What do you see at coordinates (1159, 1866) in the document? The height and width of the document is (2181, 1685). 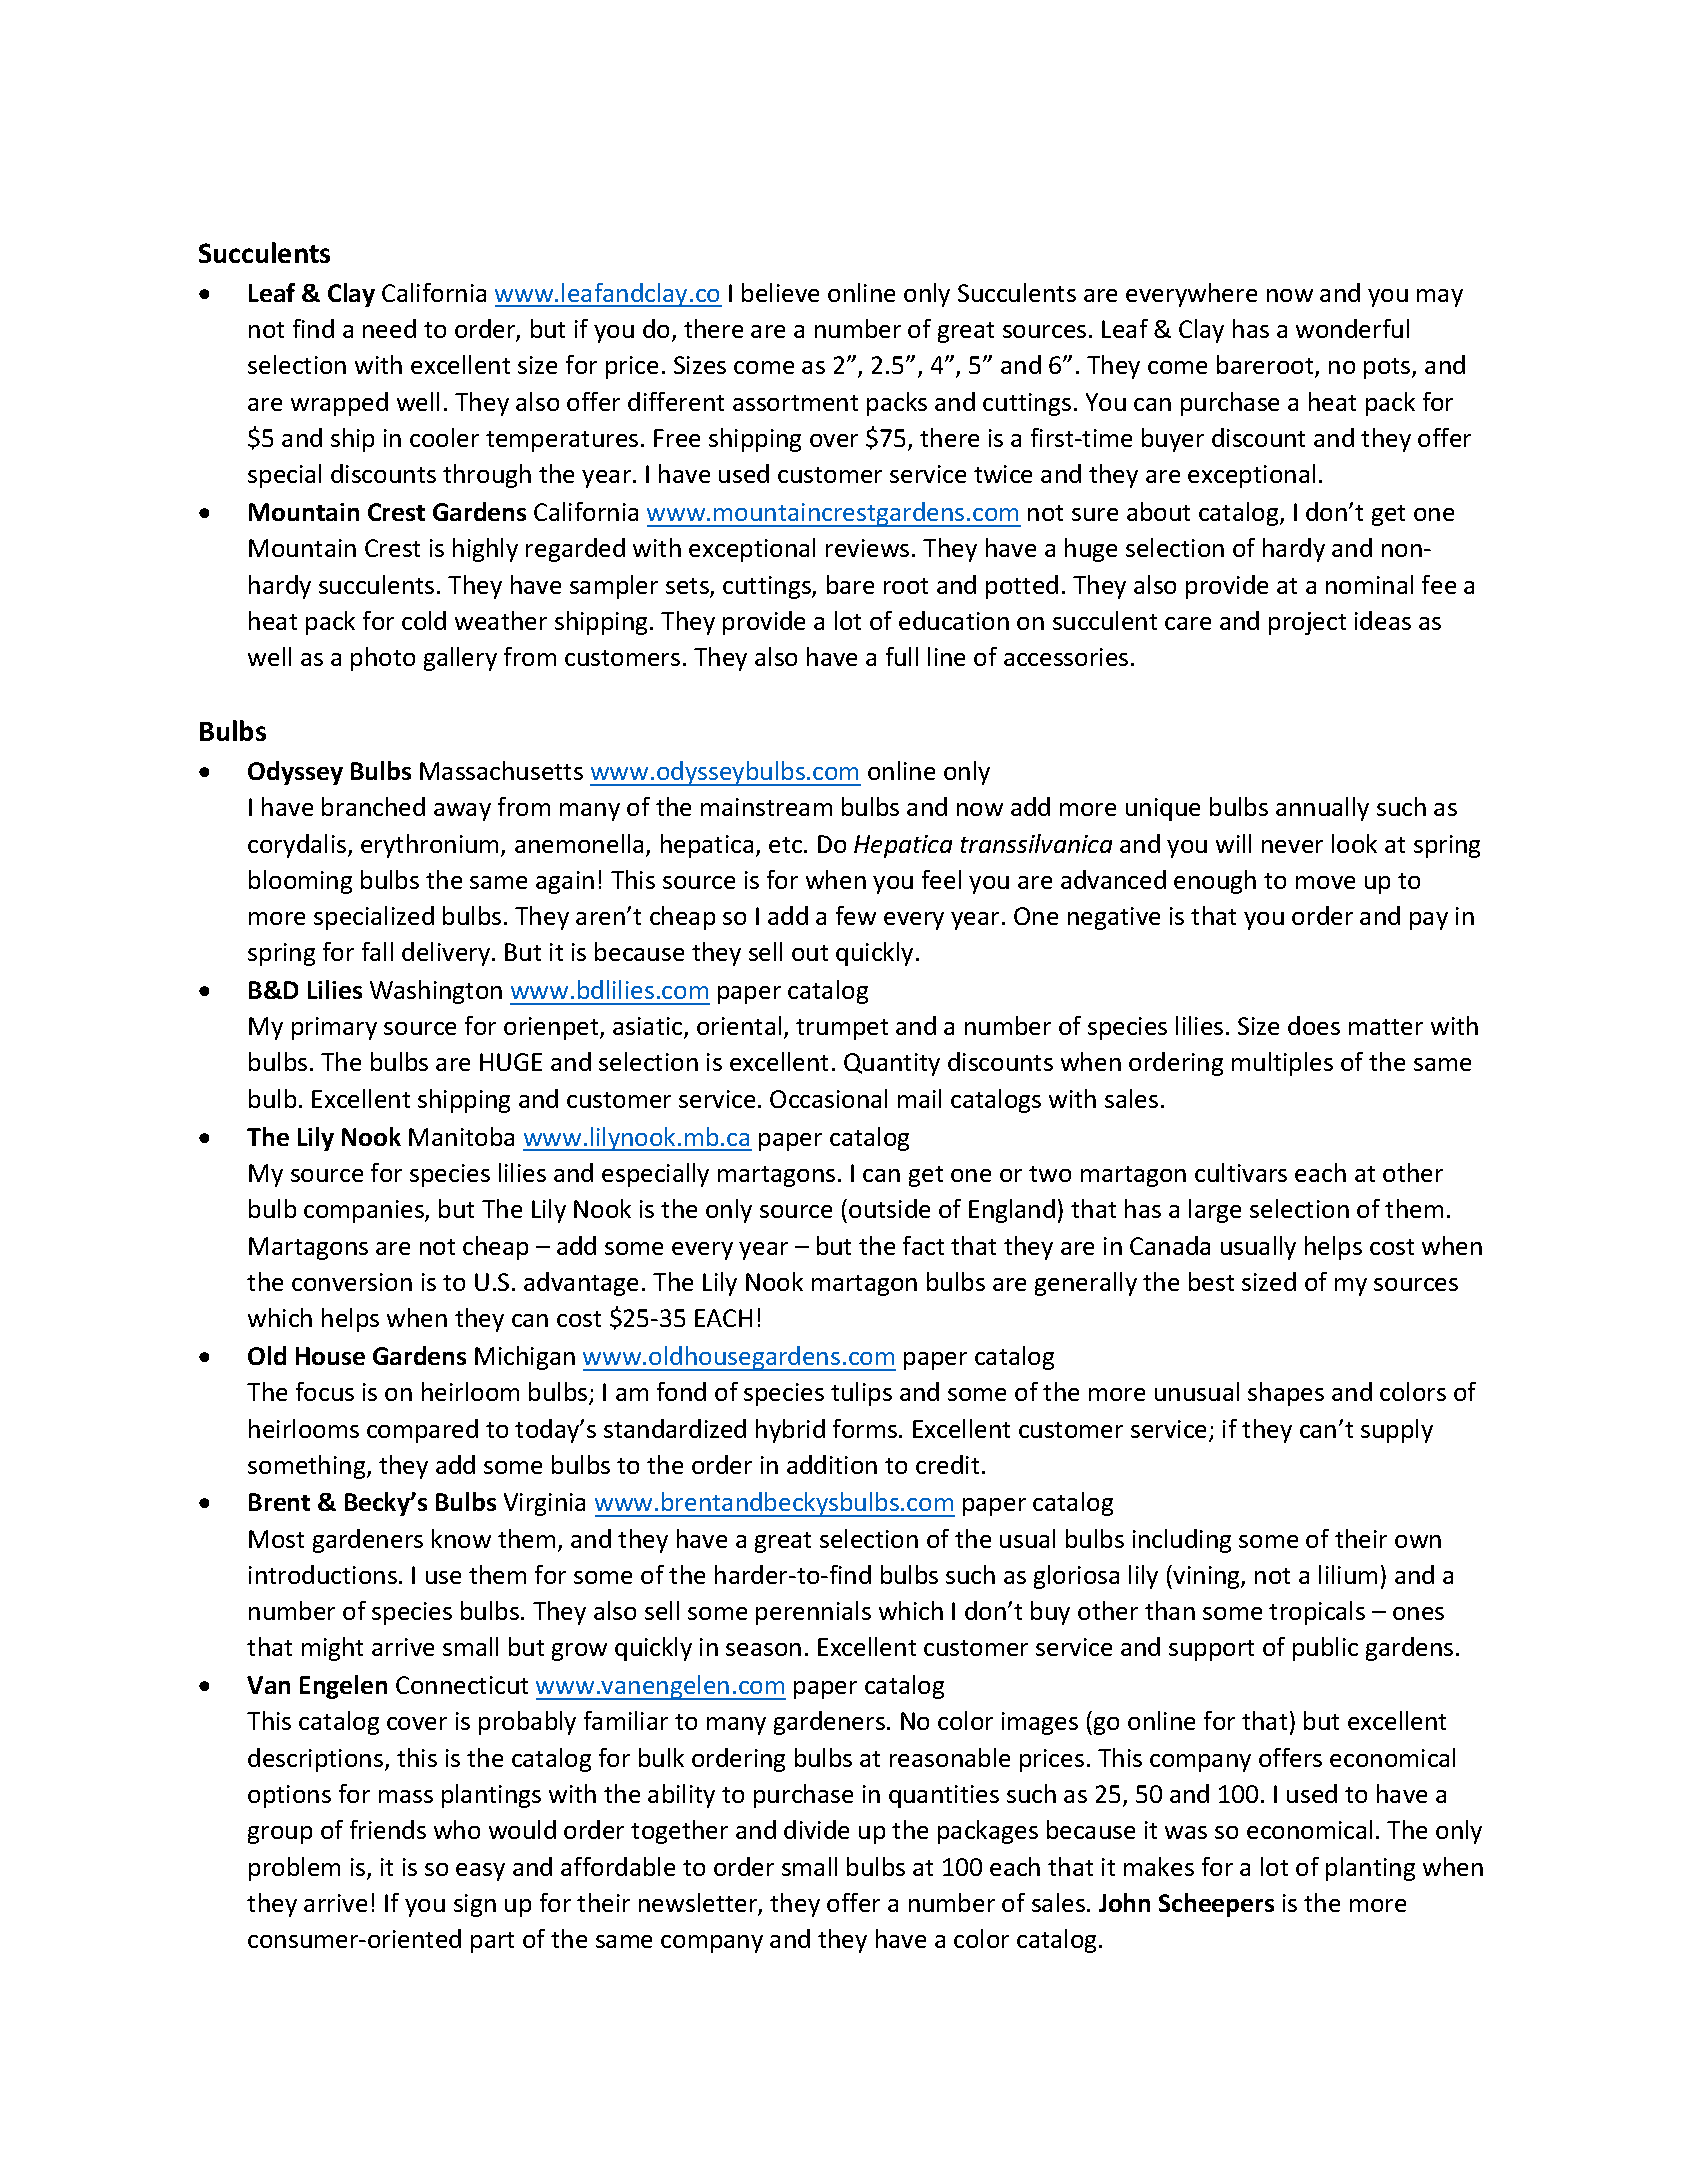 I see `makes` at bounding box center [1159, 1866].
